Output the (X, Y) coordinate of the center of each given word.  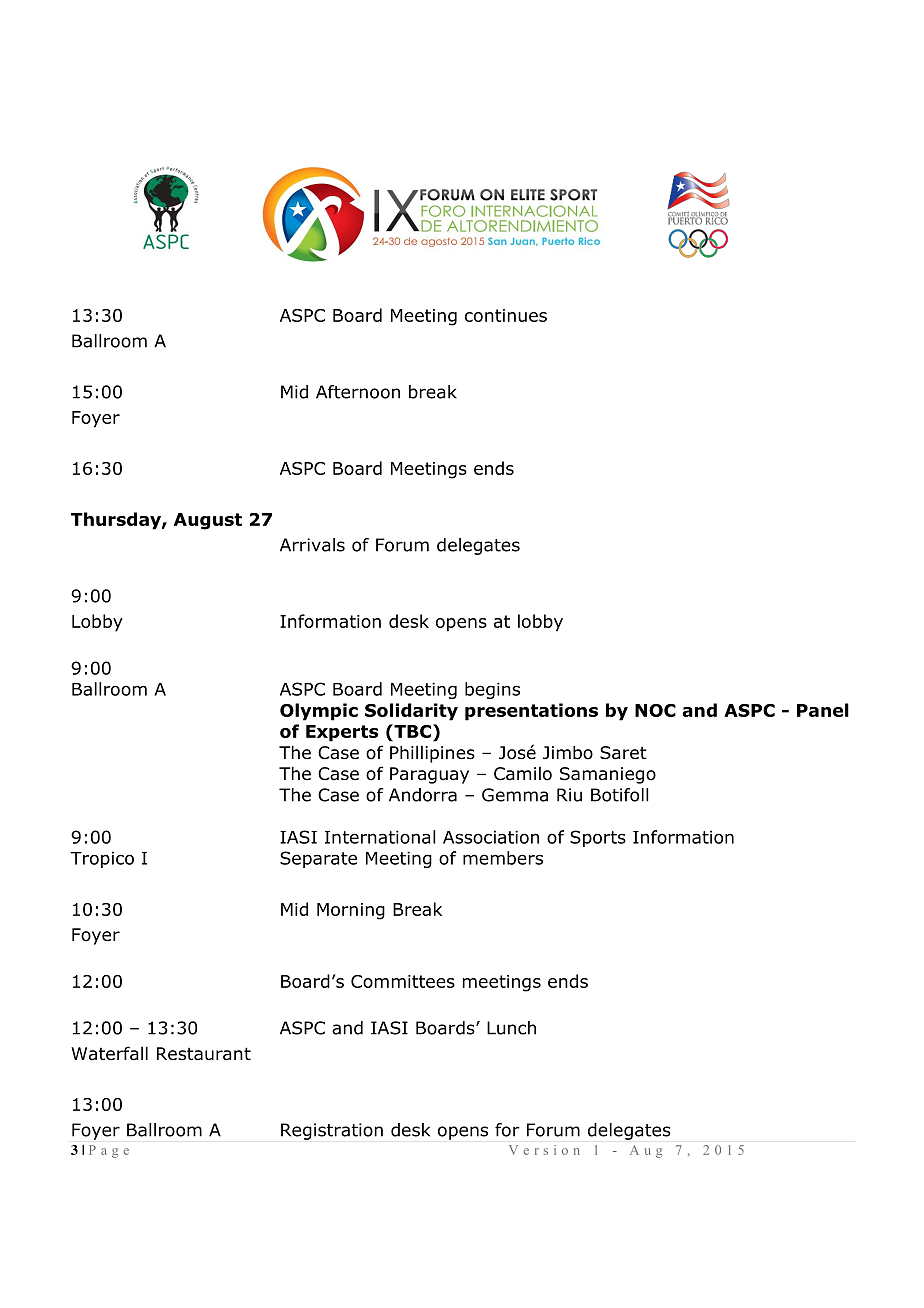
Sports (598, 838)
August (208, 521)
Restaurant (204, 1054)
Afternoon (358, 392)
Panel (823, 710)
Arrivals (312, 545)
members (503, 858)
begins (492, 690)
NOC (655, 710)
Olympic (319, 712)
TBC (411, 731)
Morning (351, 911)
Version (544, 1150)
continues (506, 315)
